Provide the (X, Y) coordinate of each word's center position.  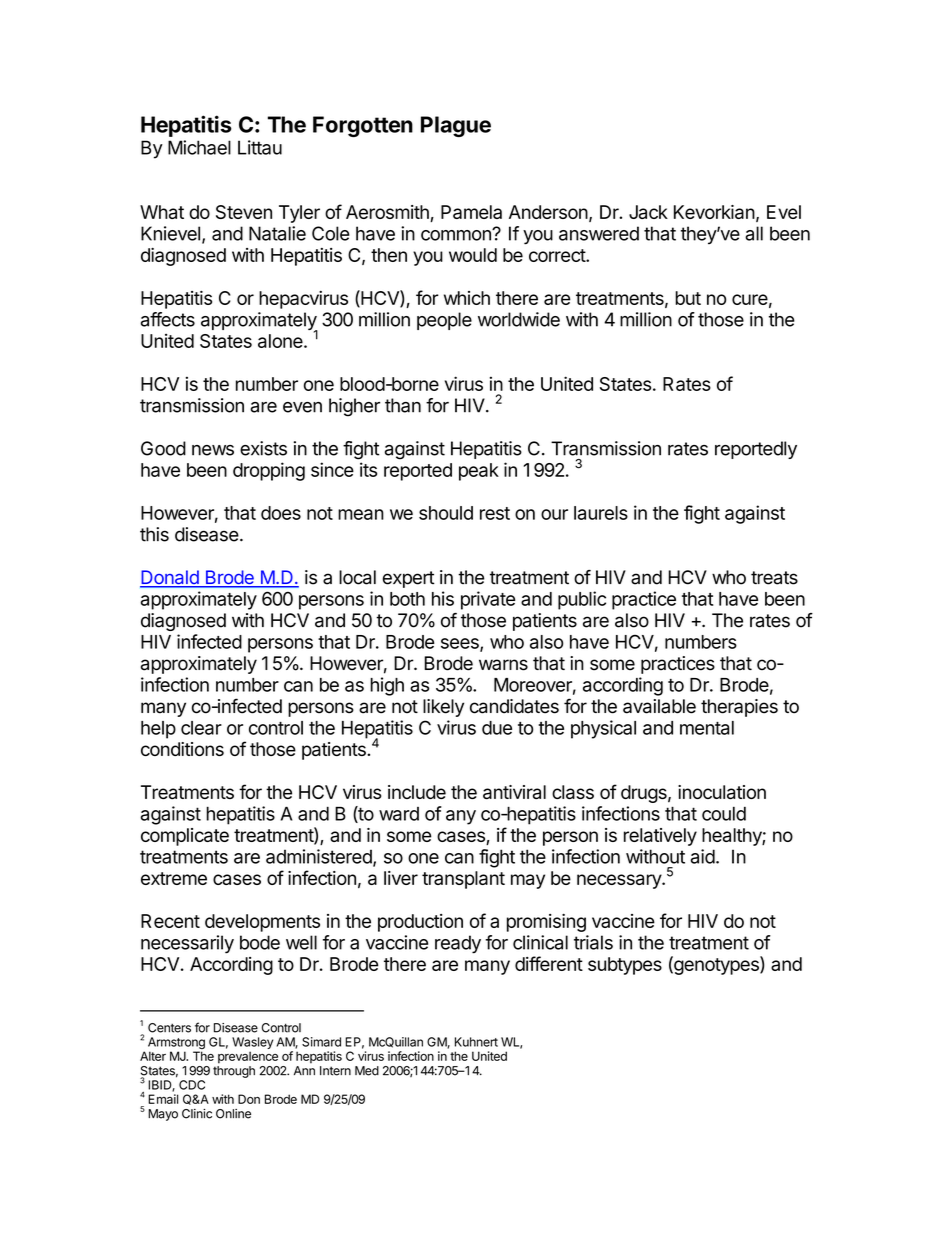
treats (774, 578)
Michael (199, 147)
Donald (170, 578)
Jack (648, 212)
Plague (456, 126)
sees (461, 644)
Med (367, 1071)
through (234, 1072)
